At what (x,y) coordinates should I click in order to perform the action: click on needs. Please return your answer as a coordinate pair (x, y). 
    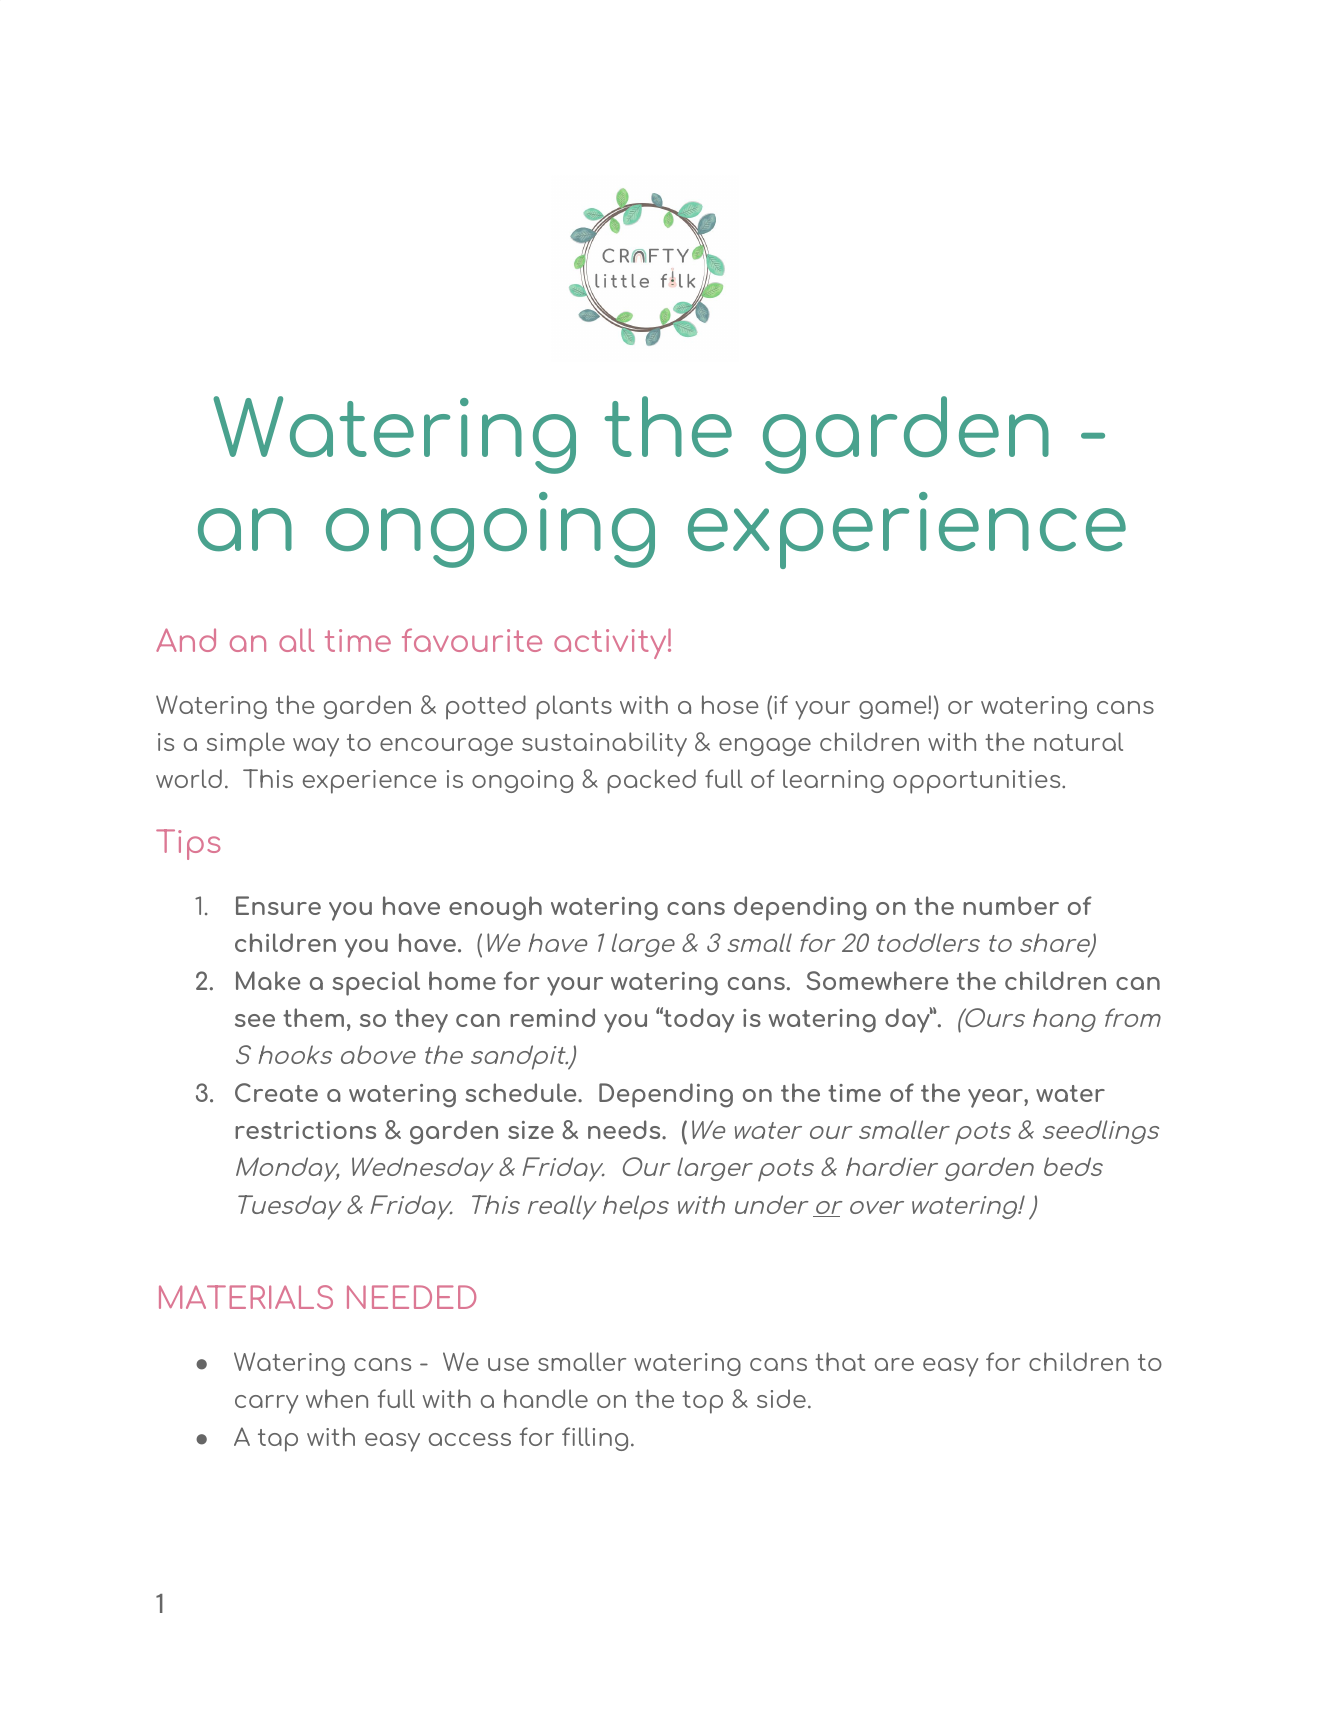
    Looking at the image, I should click on (625, 1129).
